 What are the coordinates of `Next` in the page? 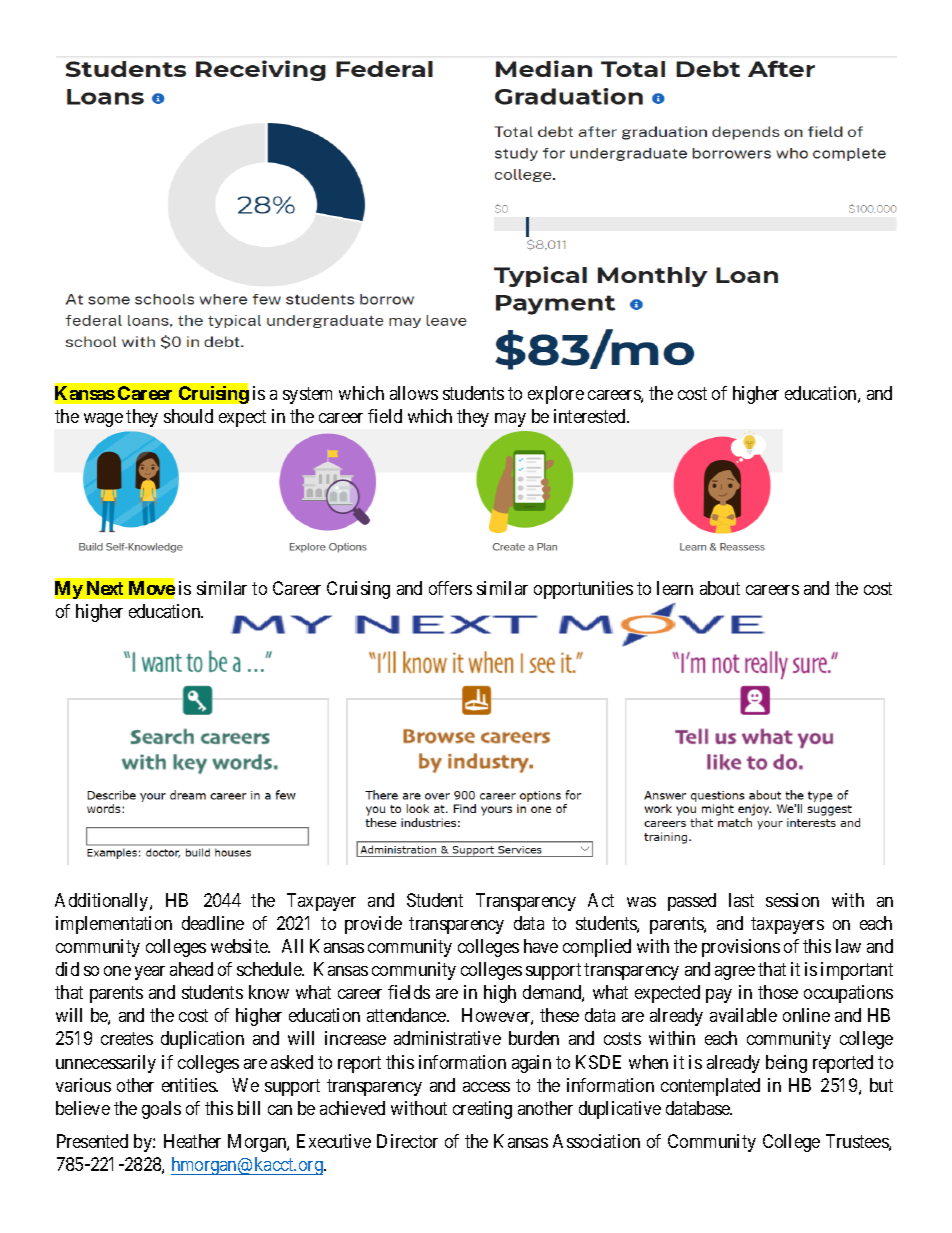 It's located at (105, 588).
